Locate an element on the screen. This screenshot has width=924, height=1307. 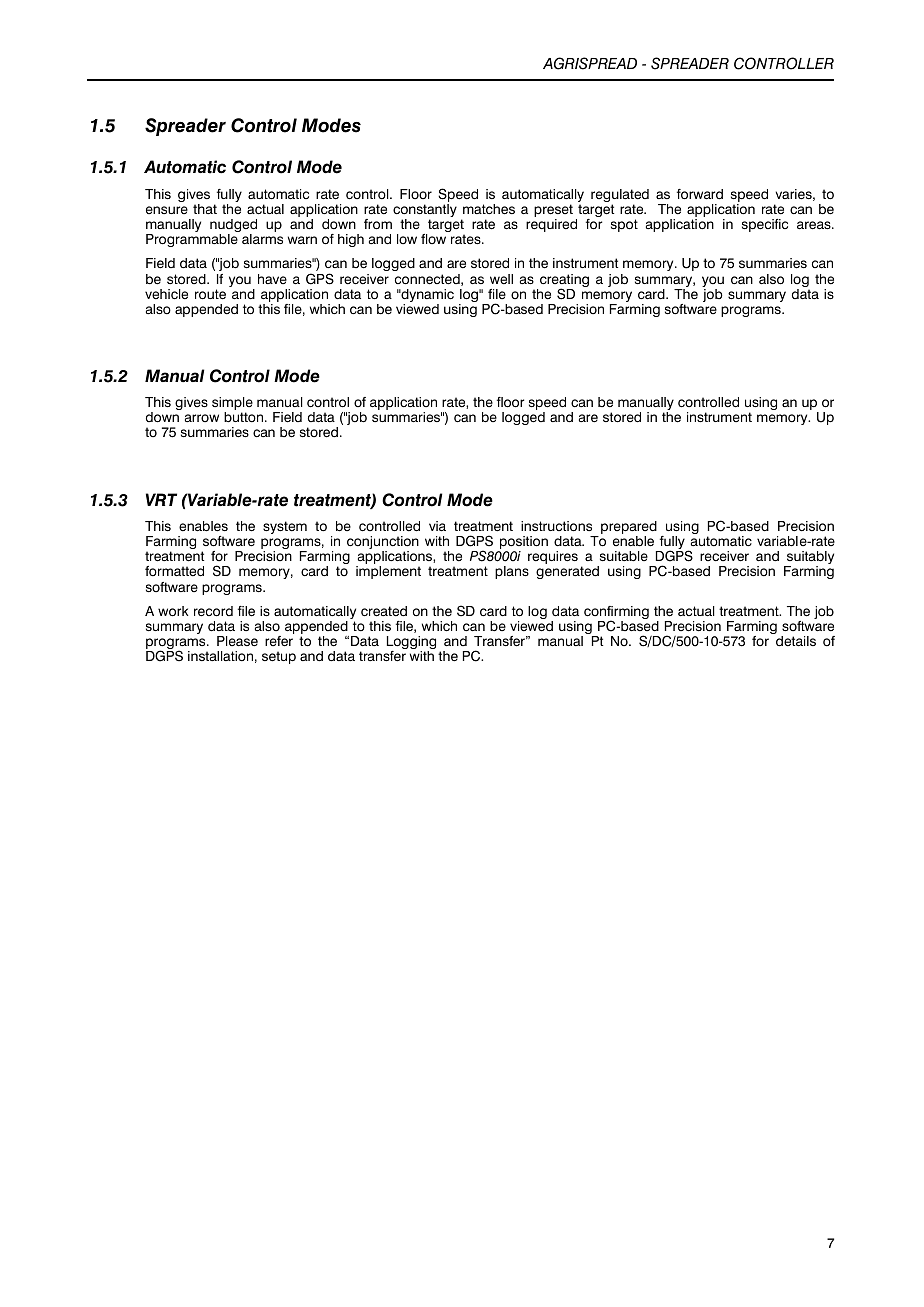
simple is located at coordinates (232, 405).
